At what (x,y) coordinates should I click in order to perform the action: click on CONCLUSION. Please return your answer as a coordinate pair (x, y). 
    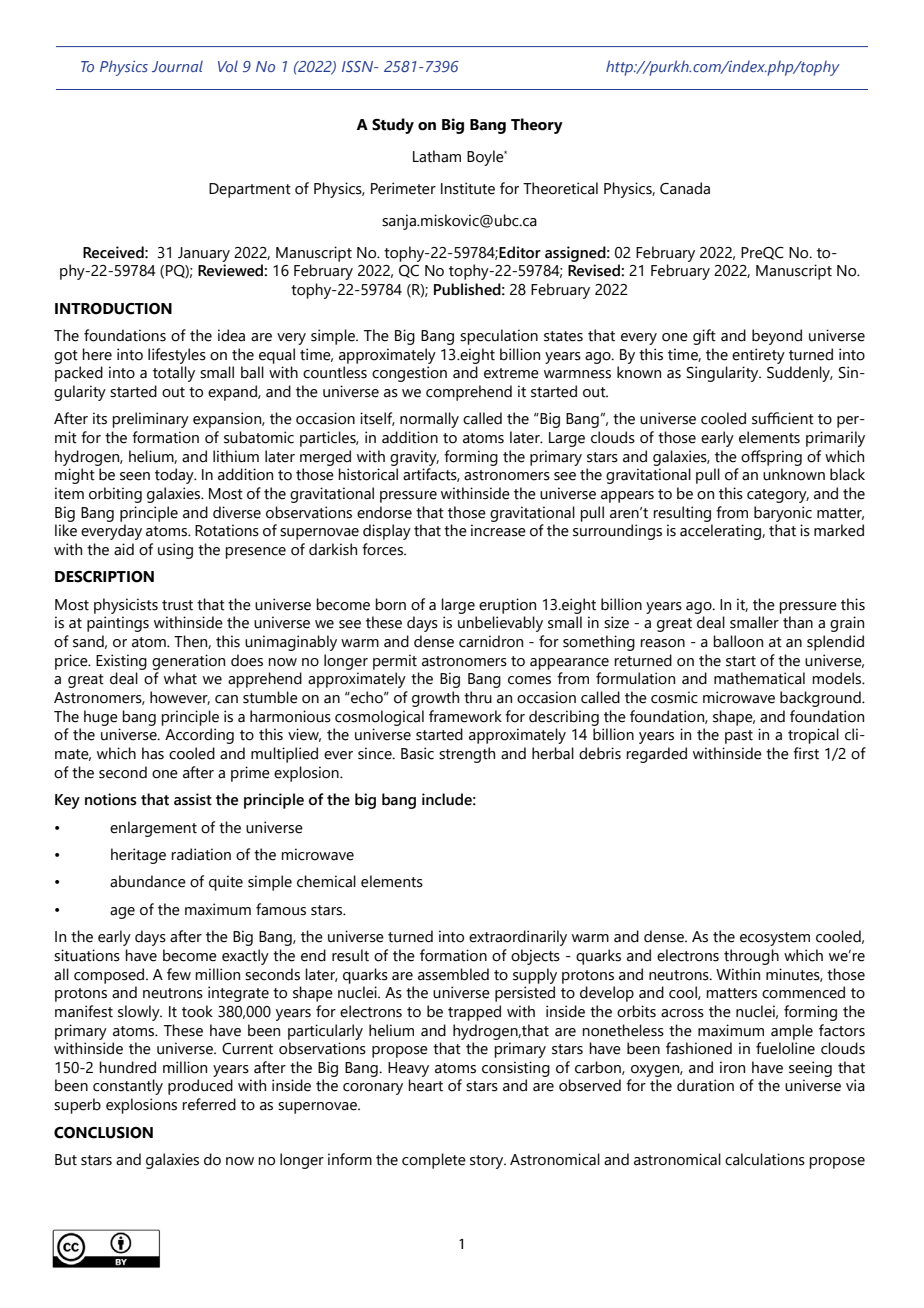
    Looking at the image, I should click on (103, 1133).
